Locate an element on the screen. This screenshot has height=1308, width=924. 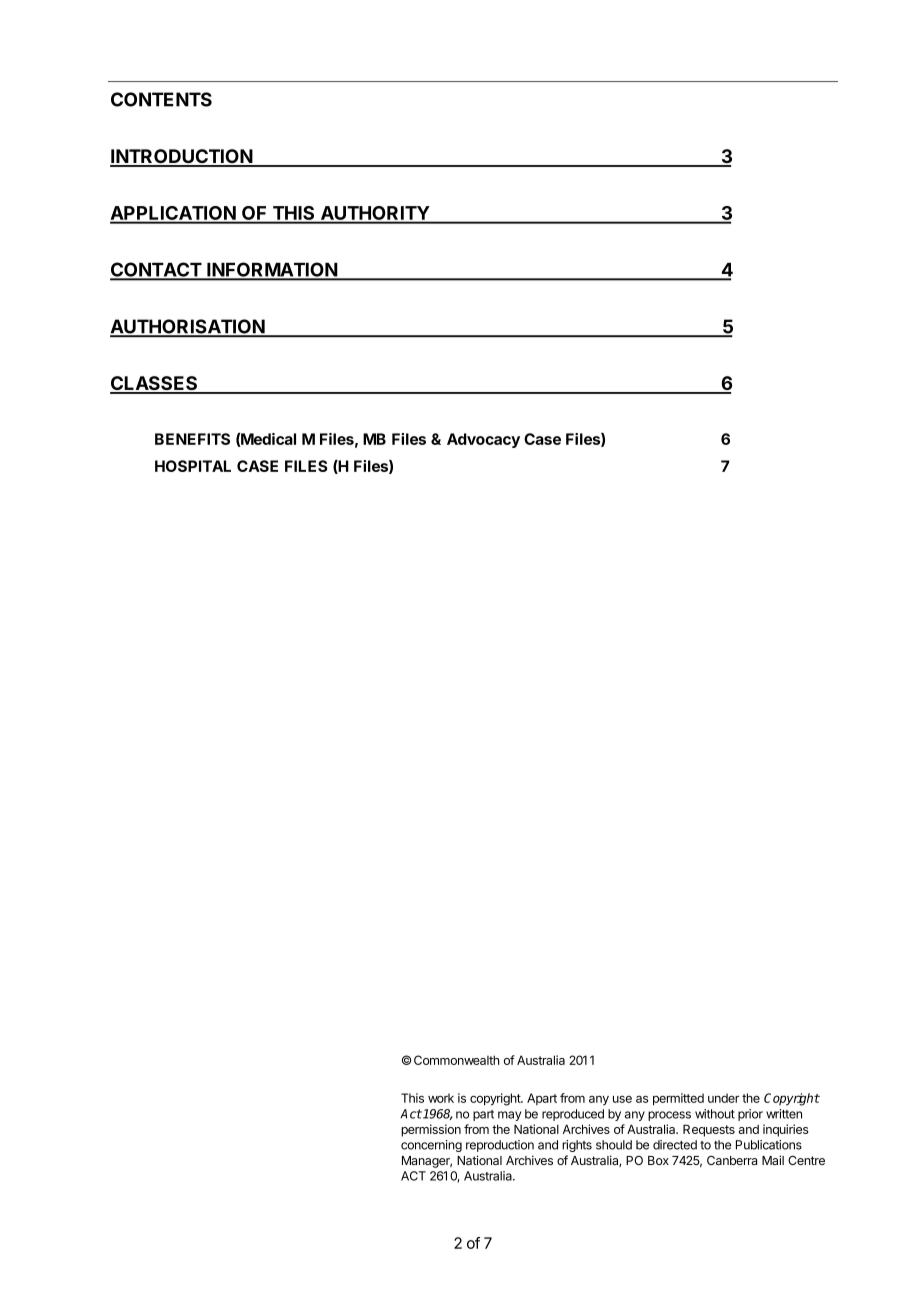
permission is located at coordinates (431, 1130).
